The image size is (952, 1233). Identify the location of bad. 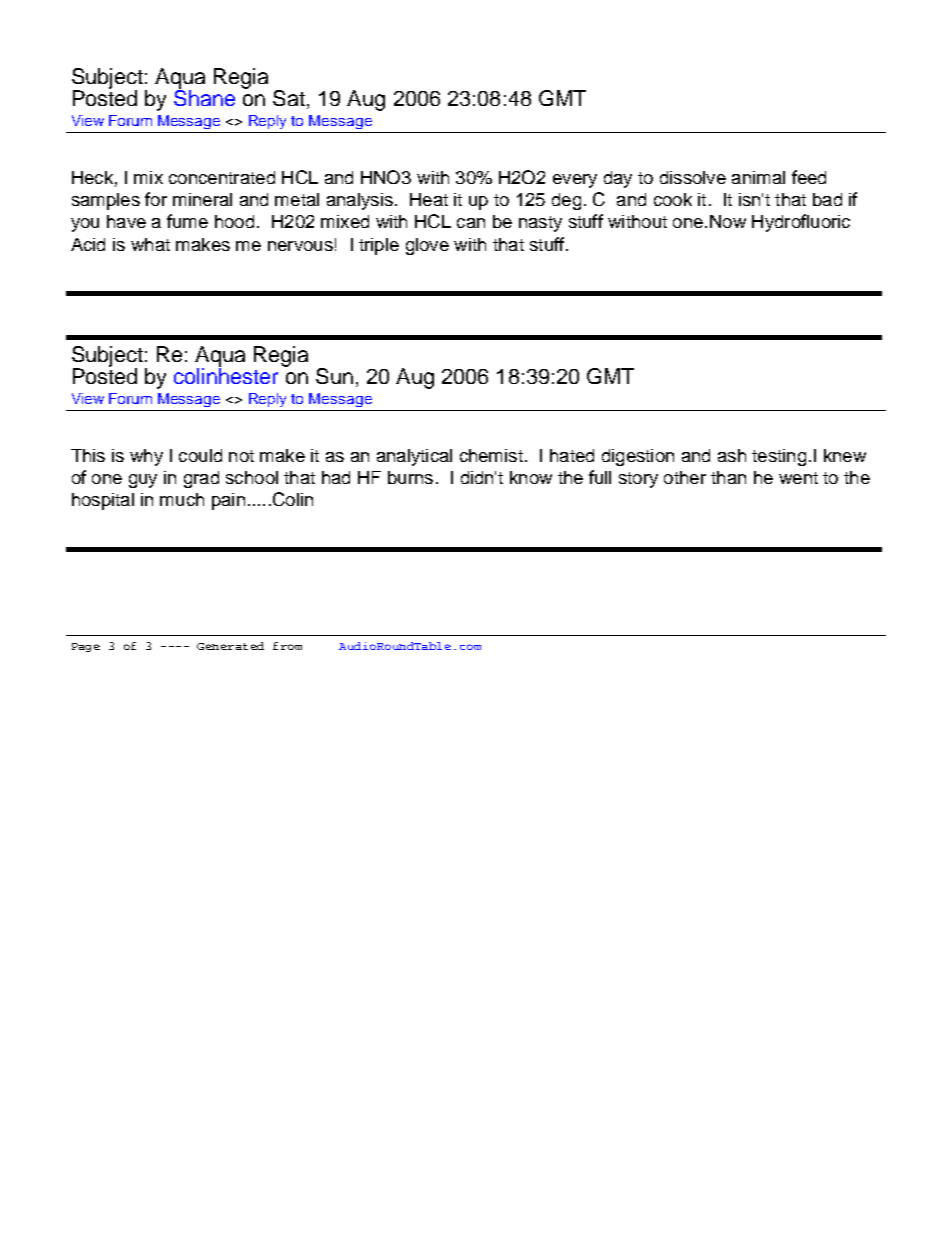
(827, 199).
